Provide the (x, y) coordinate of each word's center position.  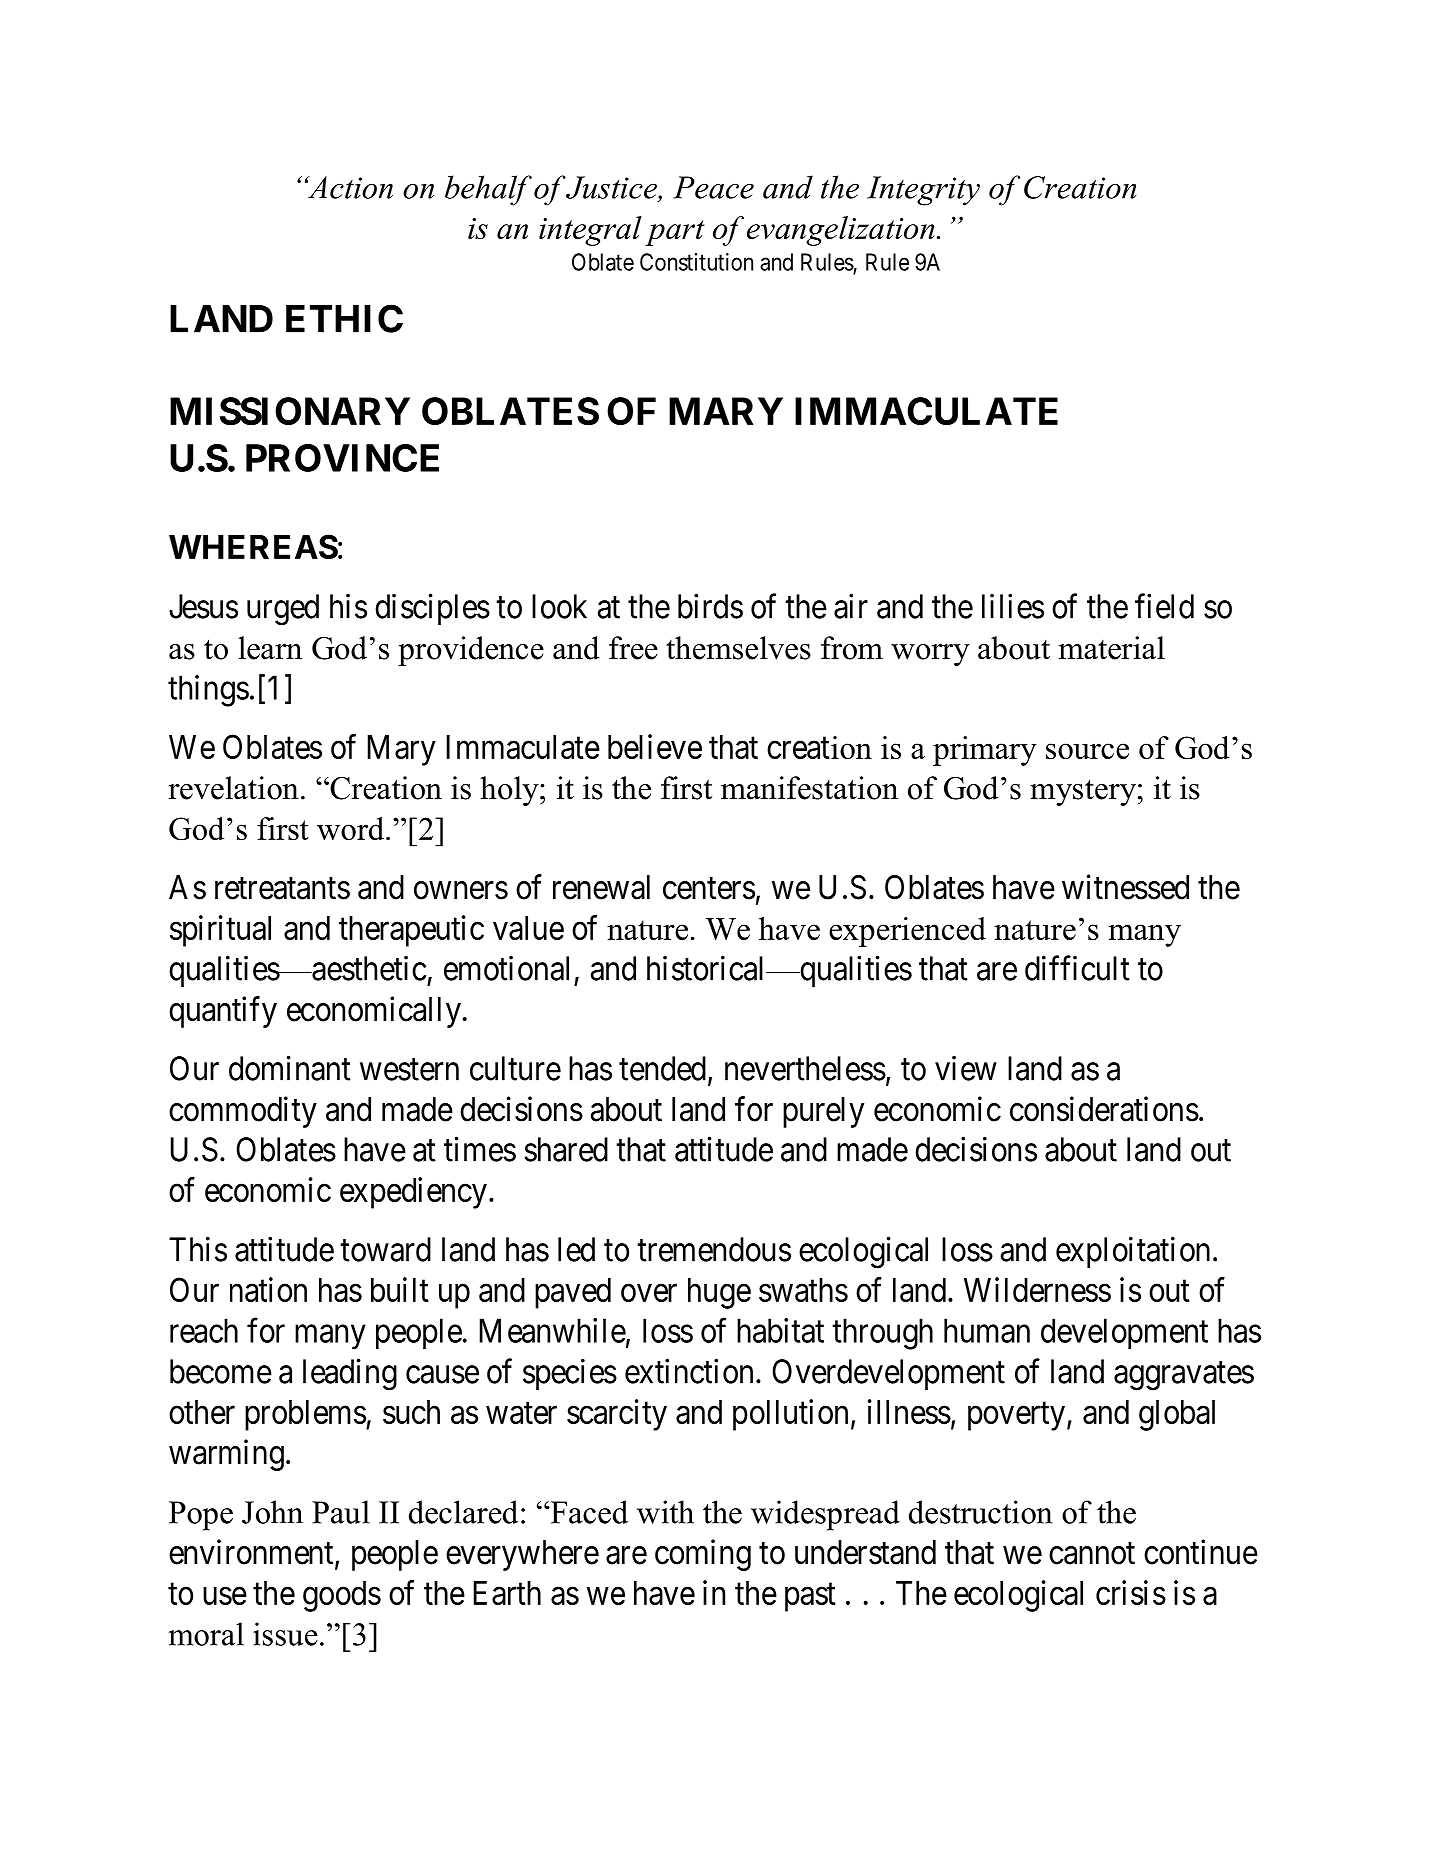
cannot (1092, 1554)
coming (703, 1555)
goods (342, 1596)
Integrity (923, 191)
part (675, 233)
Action (349, 187)
